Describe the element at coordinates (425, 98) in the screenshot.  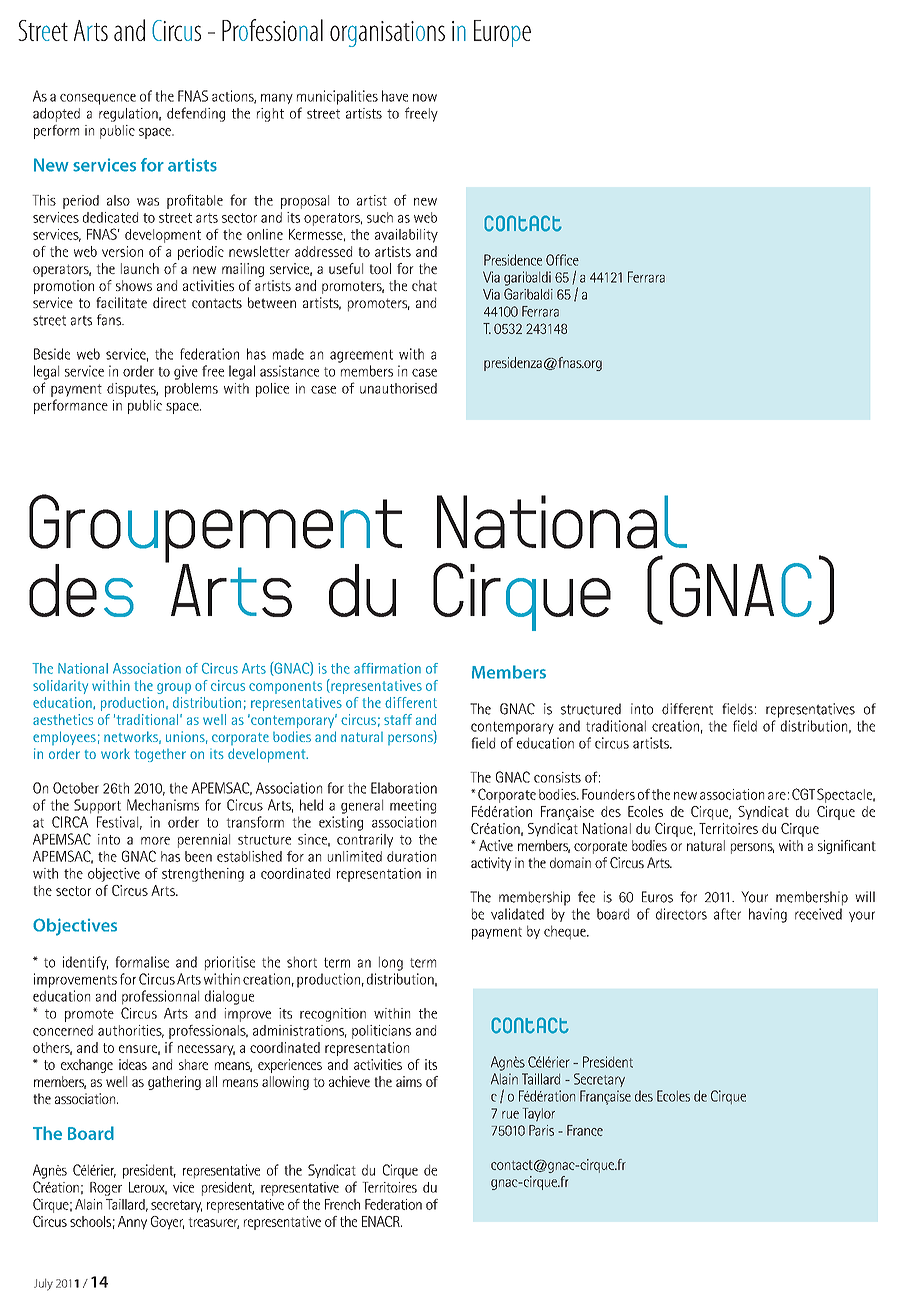
I see `now` at that location.
